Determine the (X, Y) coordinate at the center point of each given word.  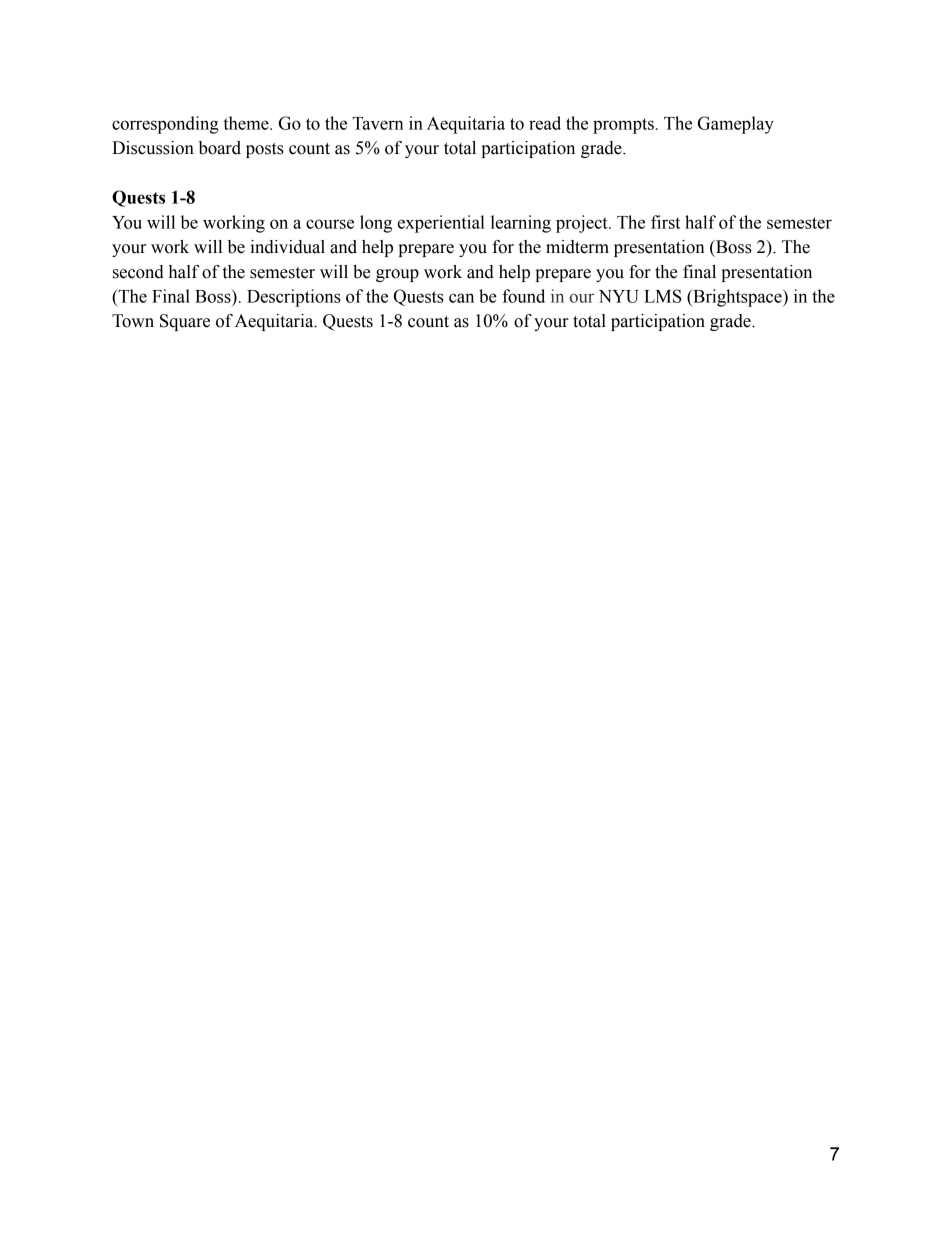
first (665, 222)
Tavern (378, 123)
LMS (663, 296)
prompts (623, 126)
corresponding (165, 125)
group (397, 275)
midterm (577, 247)
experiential (441, 224)
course (330, 224)
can (461, 298)
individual (287, 247)
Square (185, 322)
